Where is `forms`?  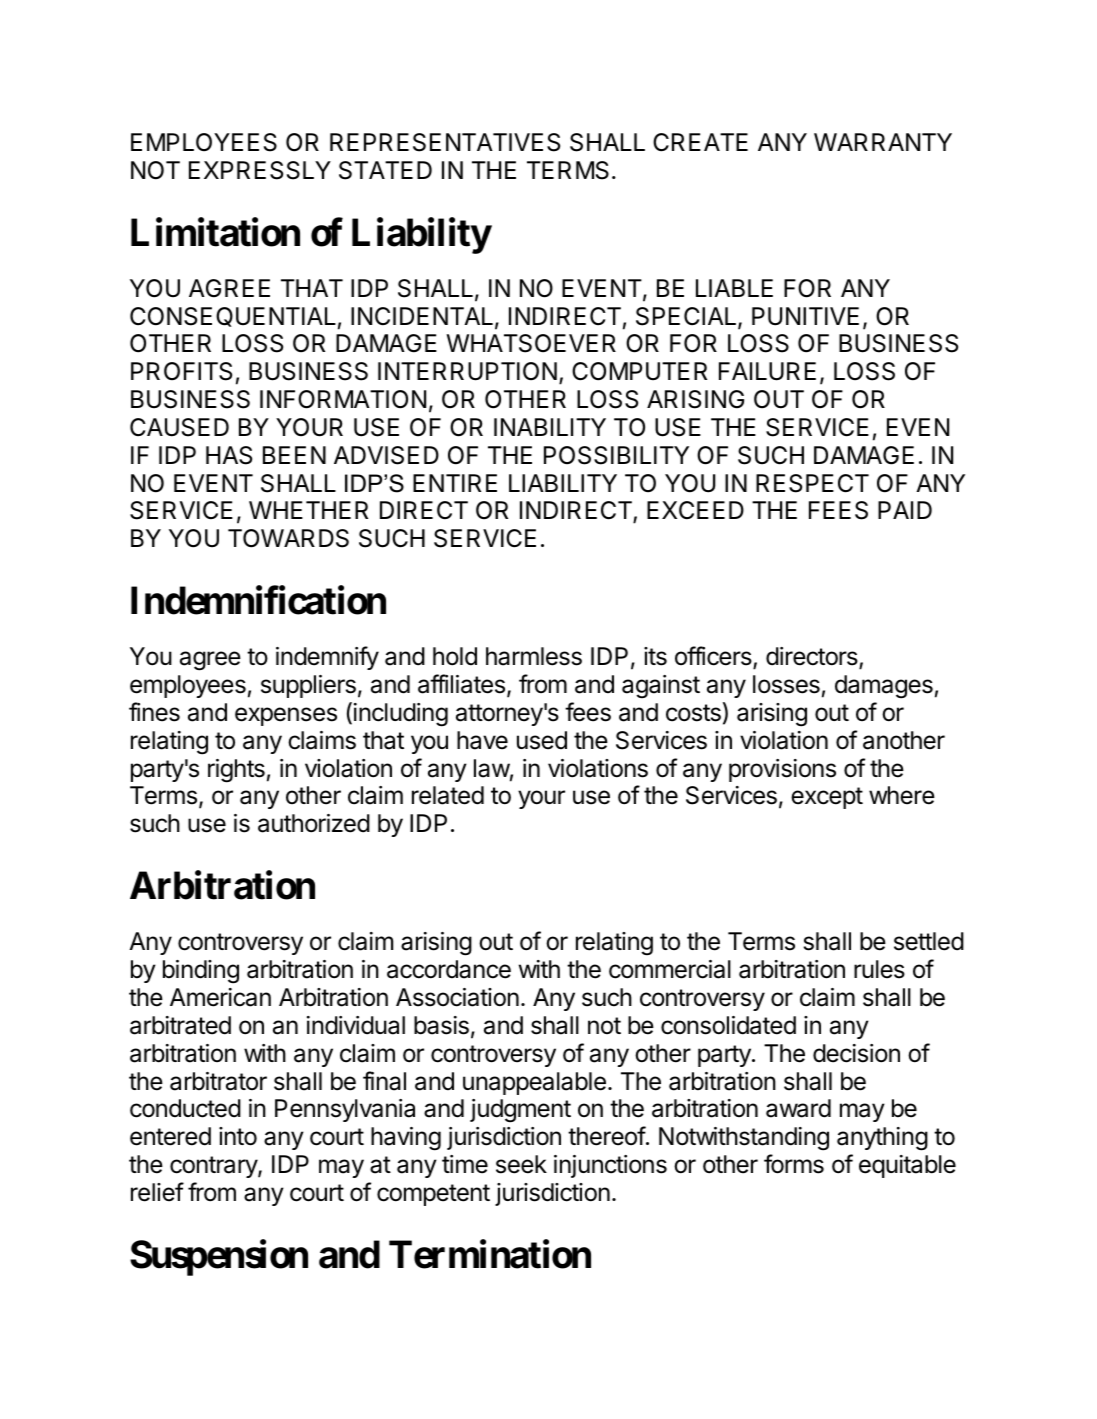
forms is located at coordinates (794, 1164).
